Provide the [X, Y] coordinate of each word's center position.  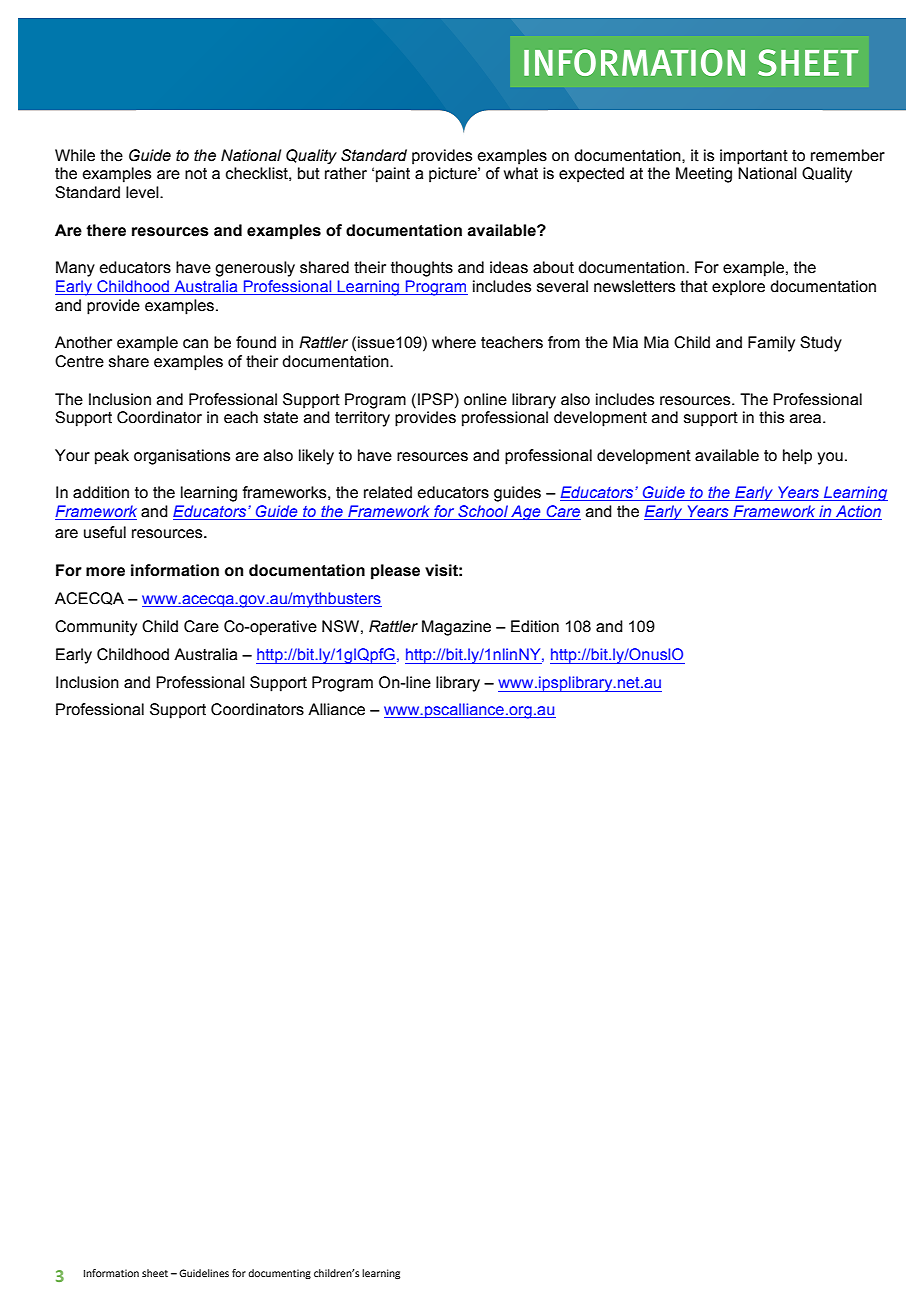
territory [362, 419]
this [771, 417]
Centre [79, 361]
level [143, 192]
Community [96, 628]
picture [454, 175]
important [754, 157]
